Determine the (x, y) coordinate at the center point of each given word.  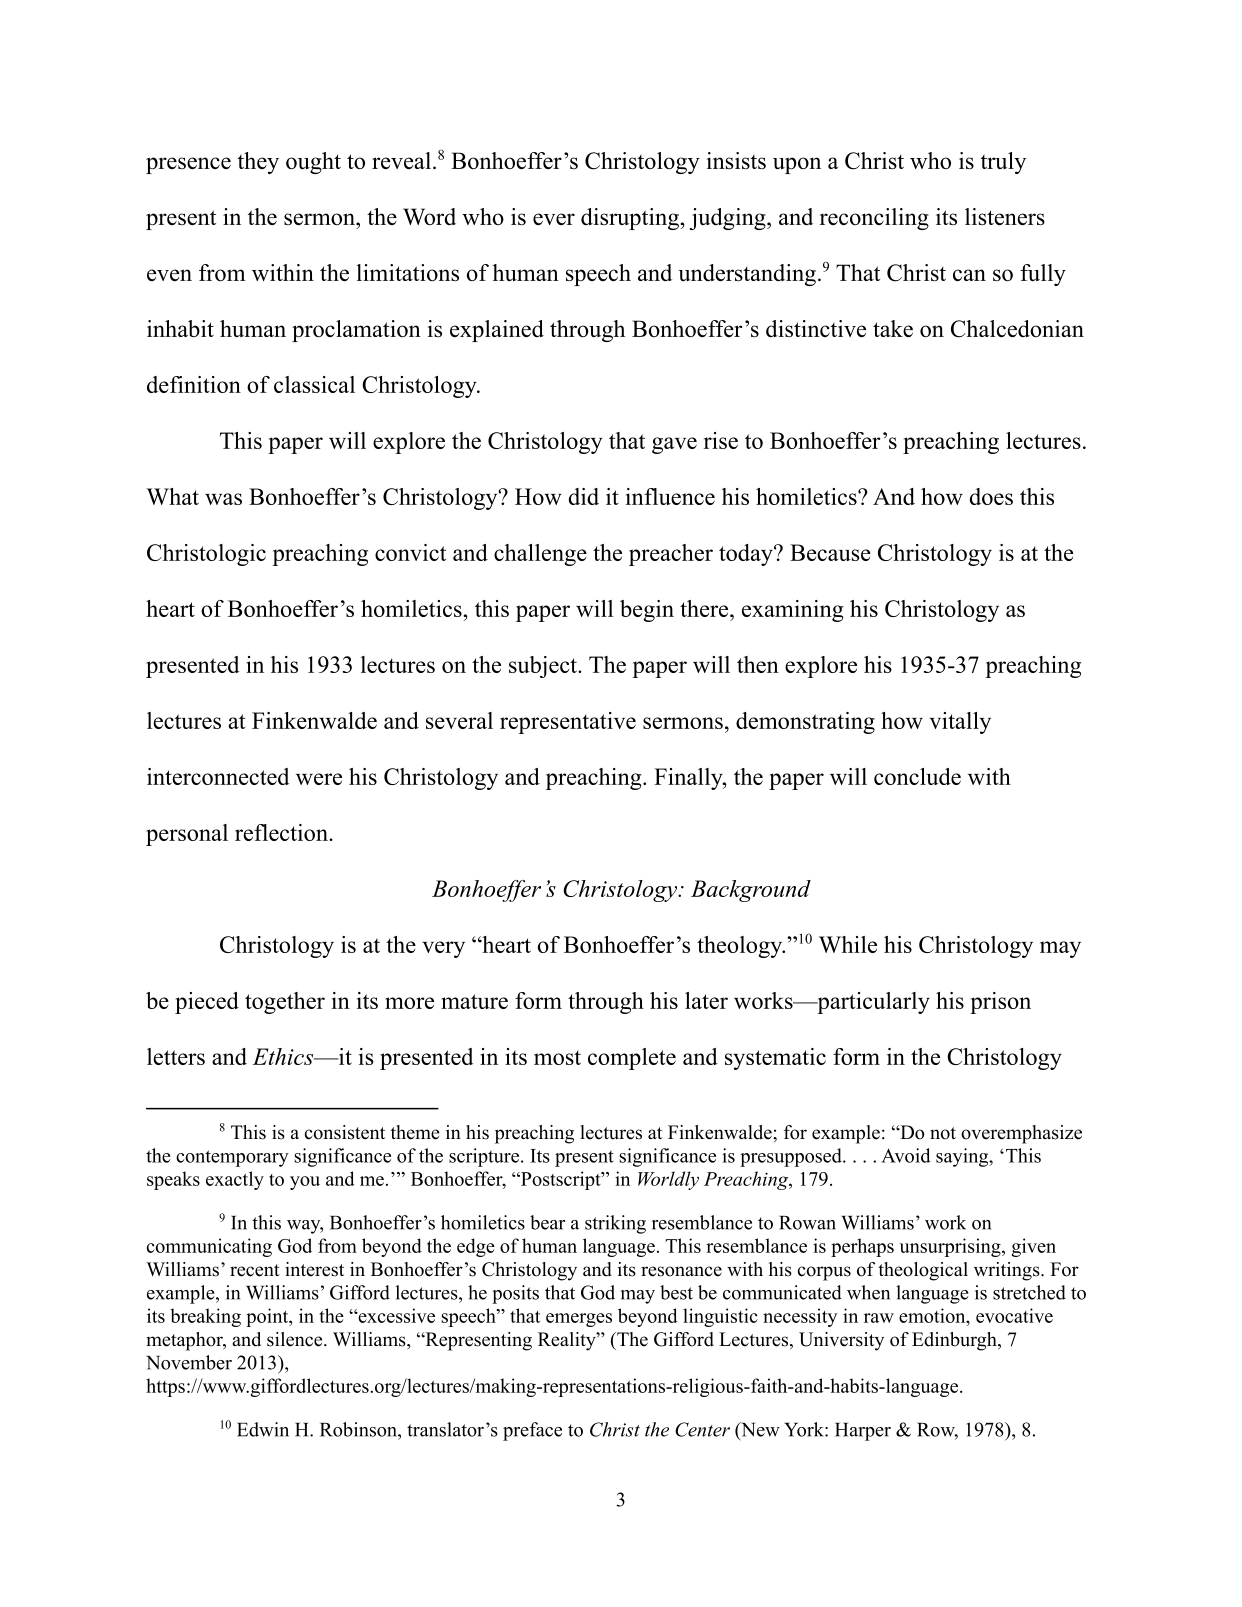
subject (544, 667)
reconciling (874, 219)
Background (751, 891)
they (258, 163)
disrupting (631, 219)
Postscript (561, 1180)
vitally (960, 723)
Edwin (263, 1429)
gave (674, 445)
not (943, 1133)
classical (314, 384)
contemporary (232, 1158)
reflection (282, 832)
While (848, 944)
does (991, 496)
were (319, 779)
